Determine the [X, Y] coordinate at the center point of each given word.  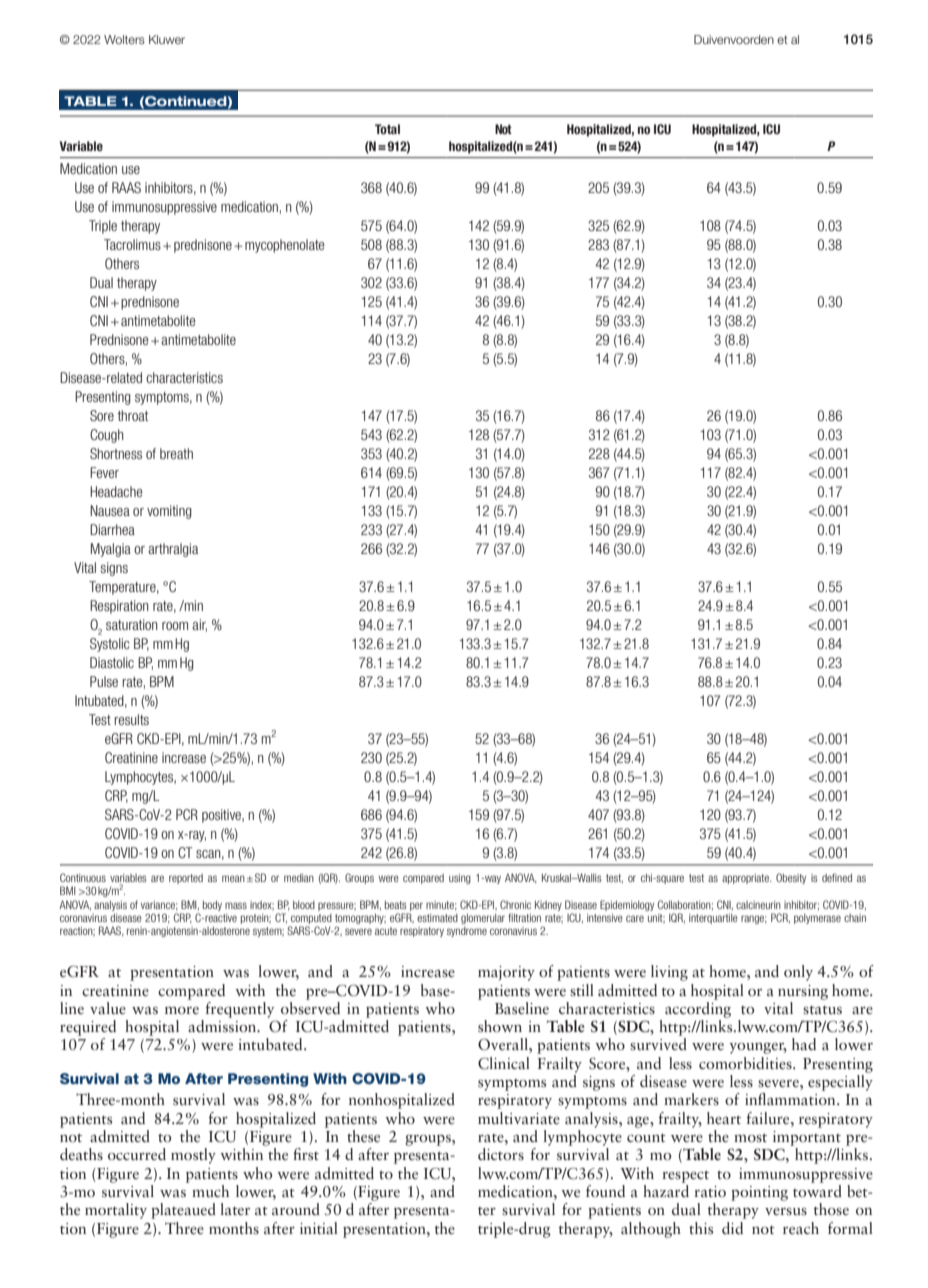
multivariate [519, 1118]
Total [387, 129]
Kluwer [167, 39]
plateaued [183, 1211]
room [175, 626]
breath [176, 453]
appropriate [746, 879]
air [199, 625]
